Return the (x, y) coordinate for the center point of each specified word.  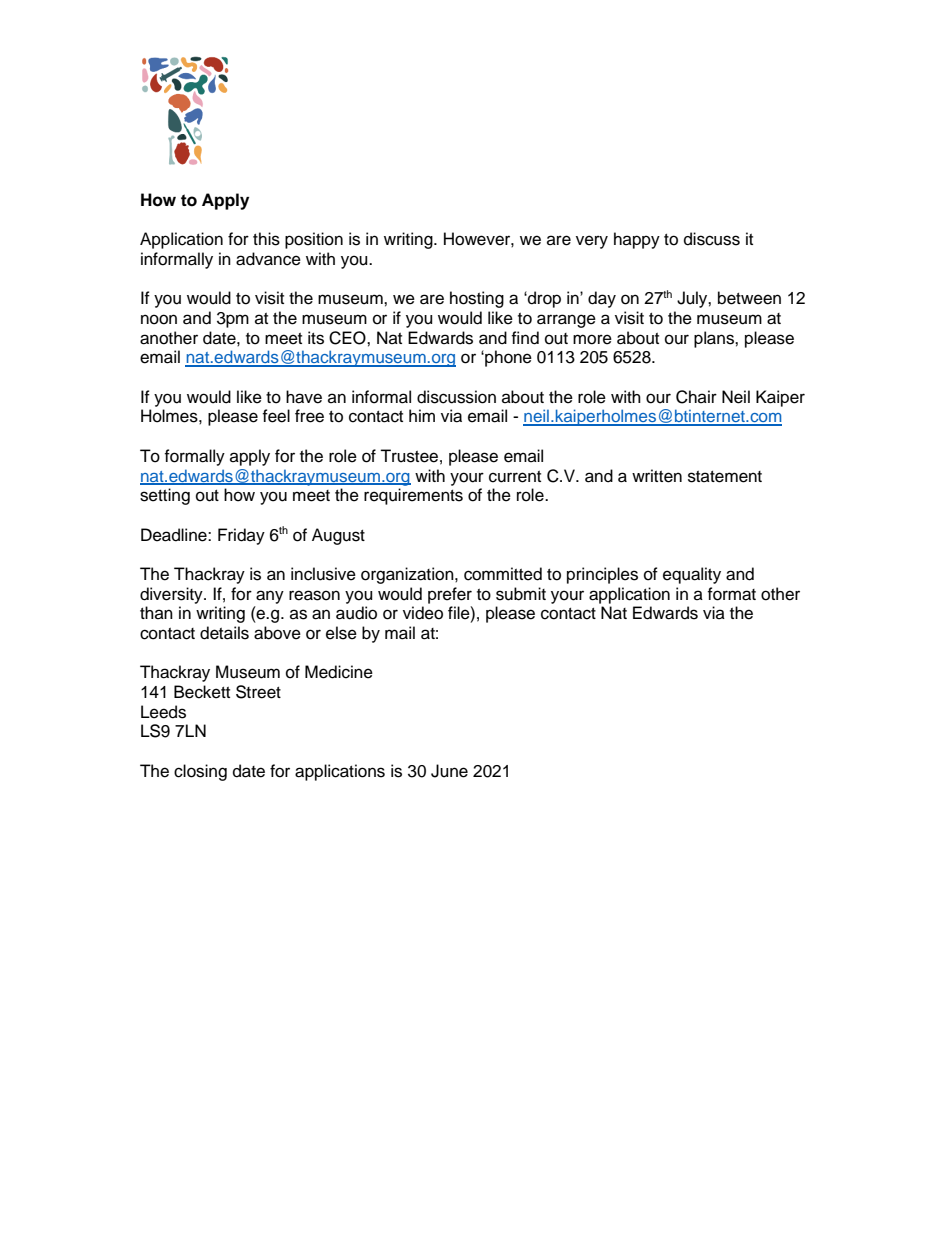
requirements (413, 496)
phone (507, 358)
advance (268, 259)
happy (637, 240)
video (423, 613)
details (224, 633)
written (657, 476)
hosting (477, 299)
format (731, 594)
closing (200, 772)
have (304, 397)
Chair (696, 397)
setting (165, 496)
